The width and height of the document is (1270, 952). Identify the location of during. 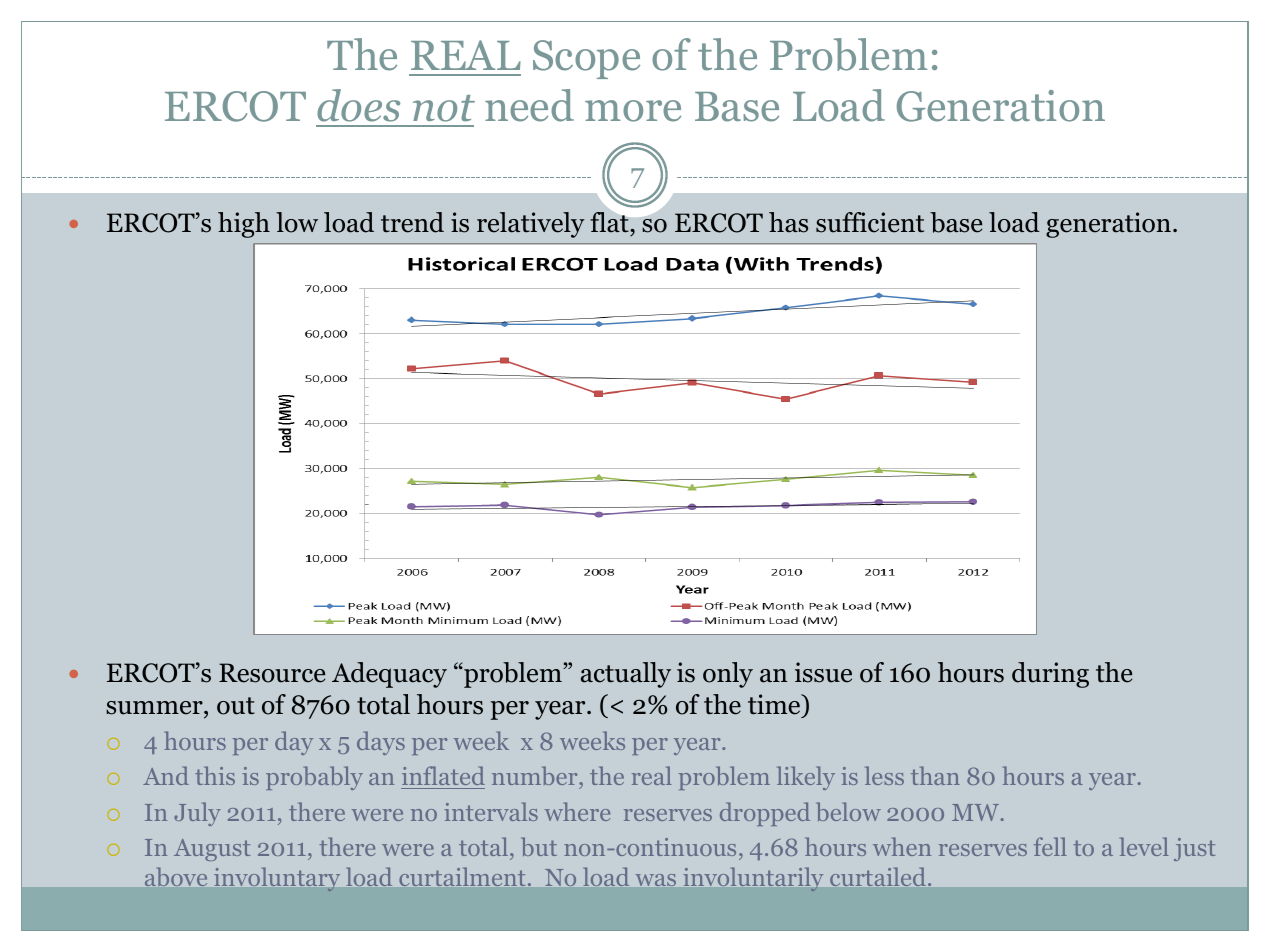
(1050, 675).
